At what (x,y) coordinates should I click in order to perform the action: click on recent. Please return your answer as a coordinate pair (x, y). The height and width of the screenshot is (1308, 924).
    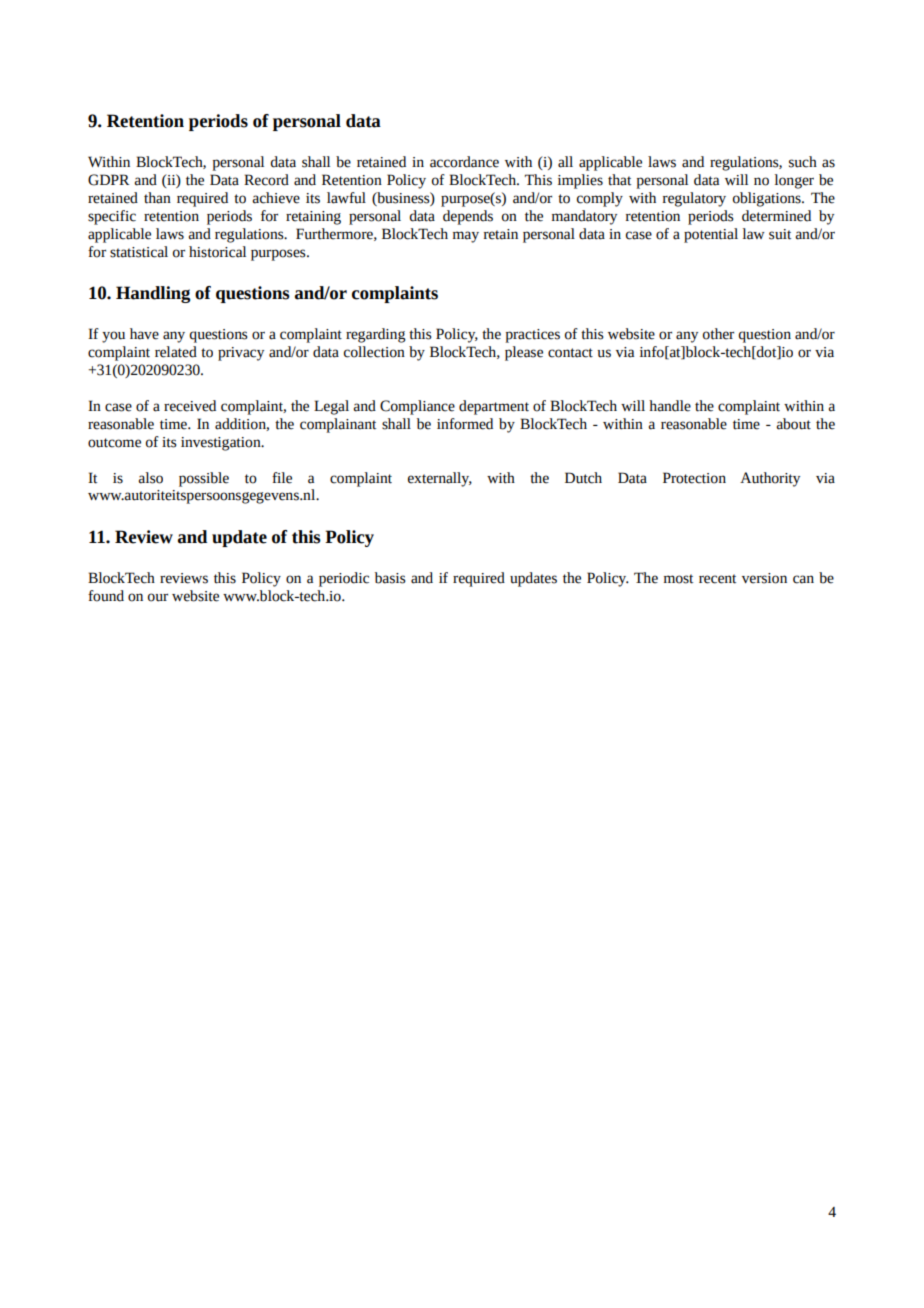
    Looking at the image, I should click on (717, 579).
